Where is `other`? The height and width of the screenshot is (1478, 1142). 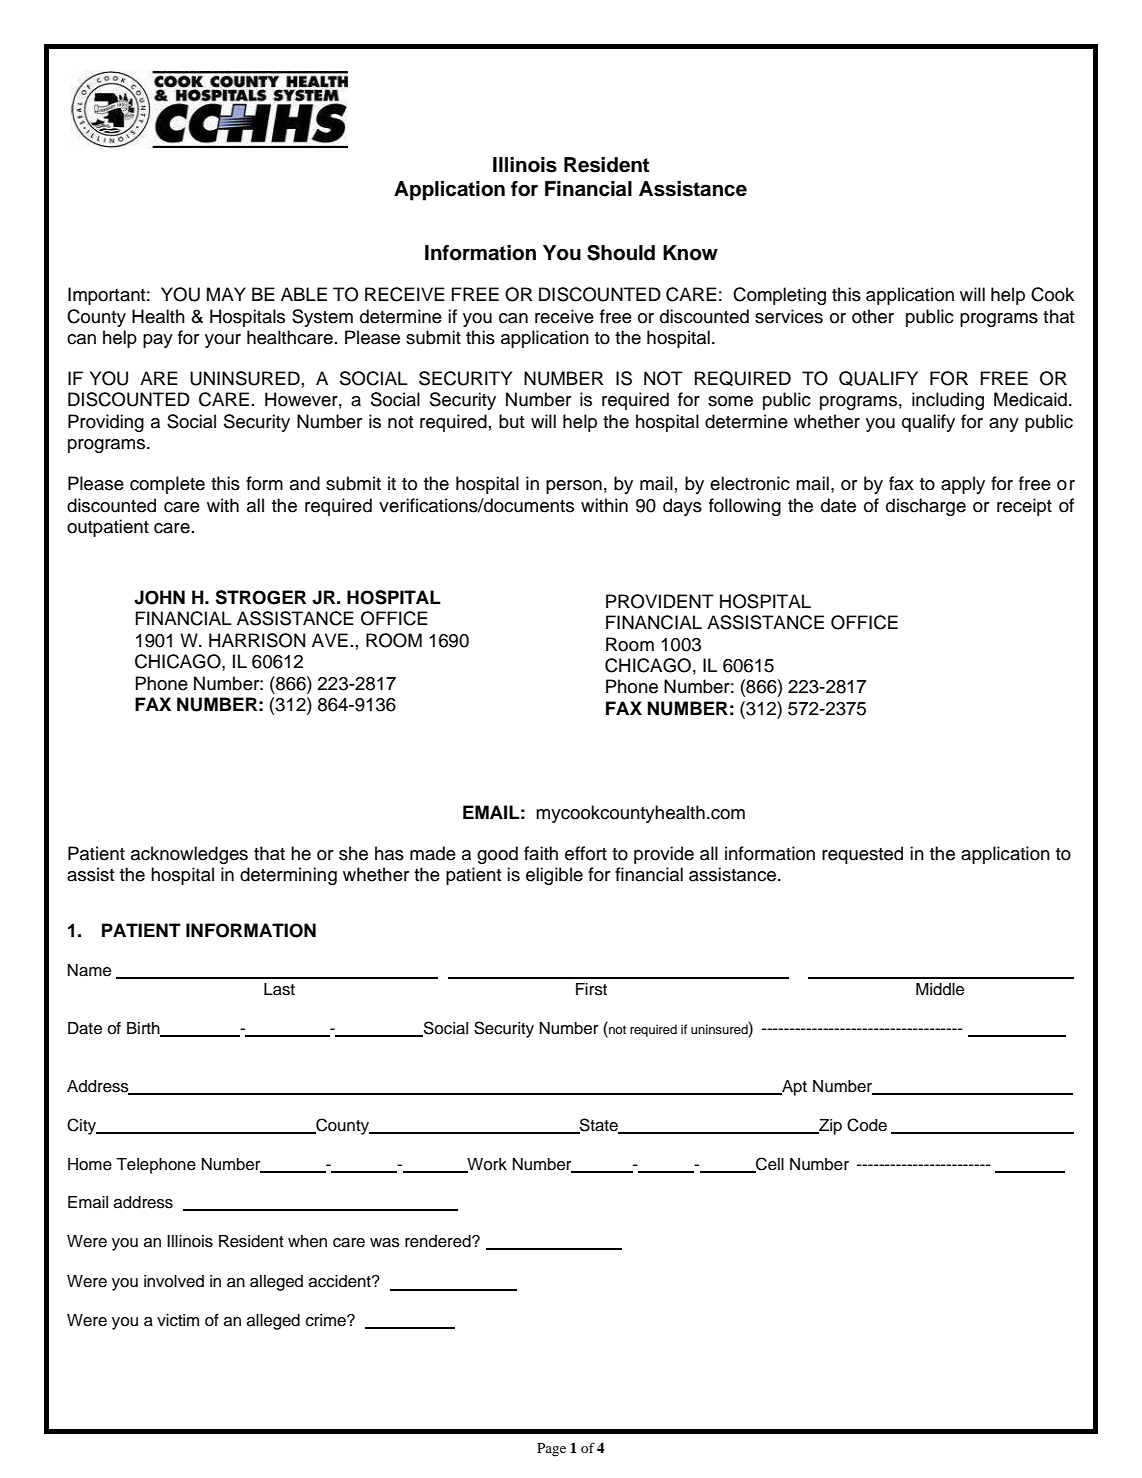 other is located at coordinates (873, 316).
